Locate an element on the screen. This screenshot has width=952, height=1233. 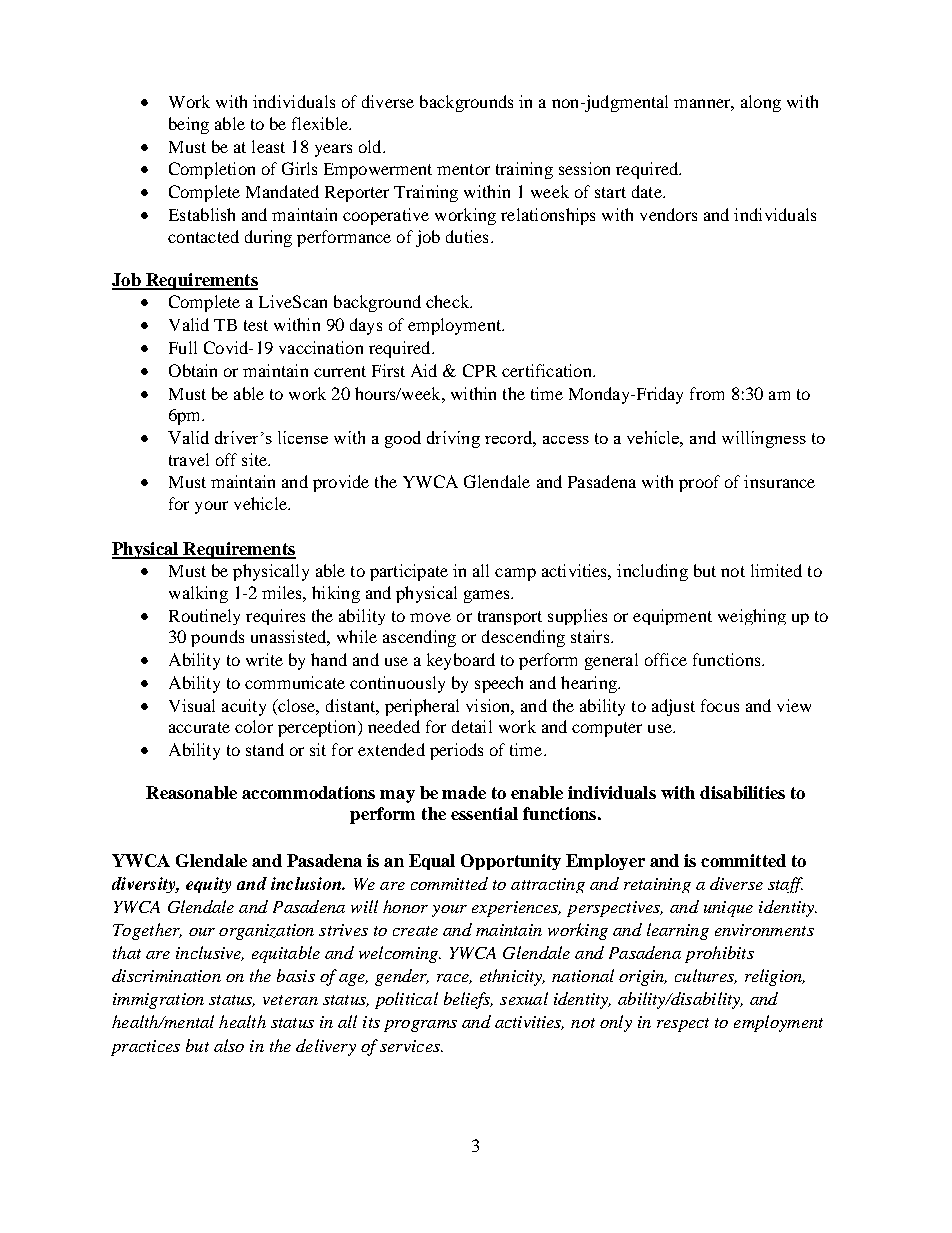
also is located at coordinates (229, 1045).
